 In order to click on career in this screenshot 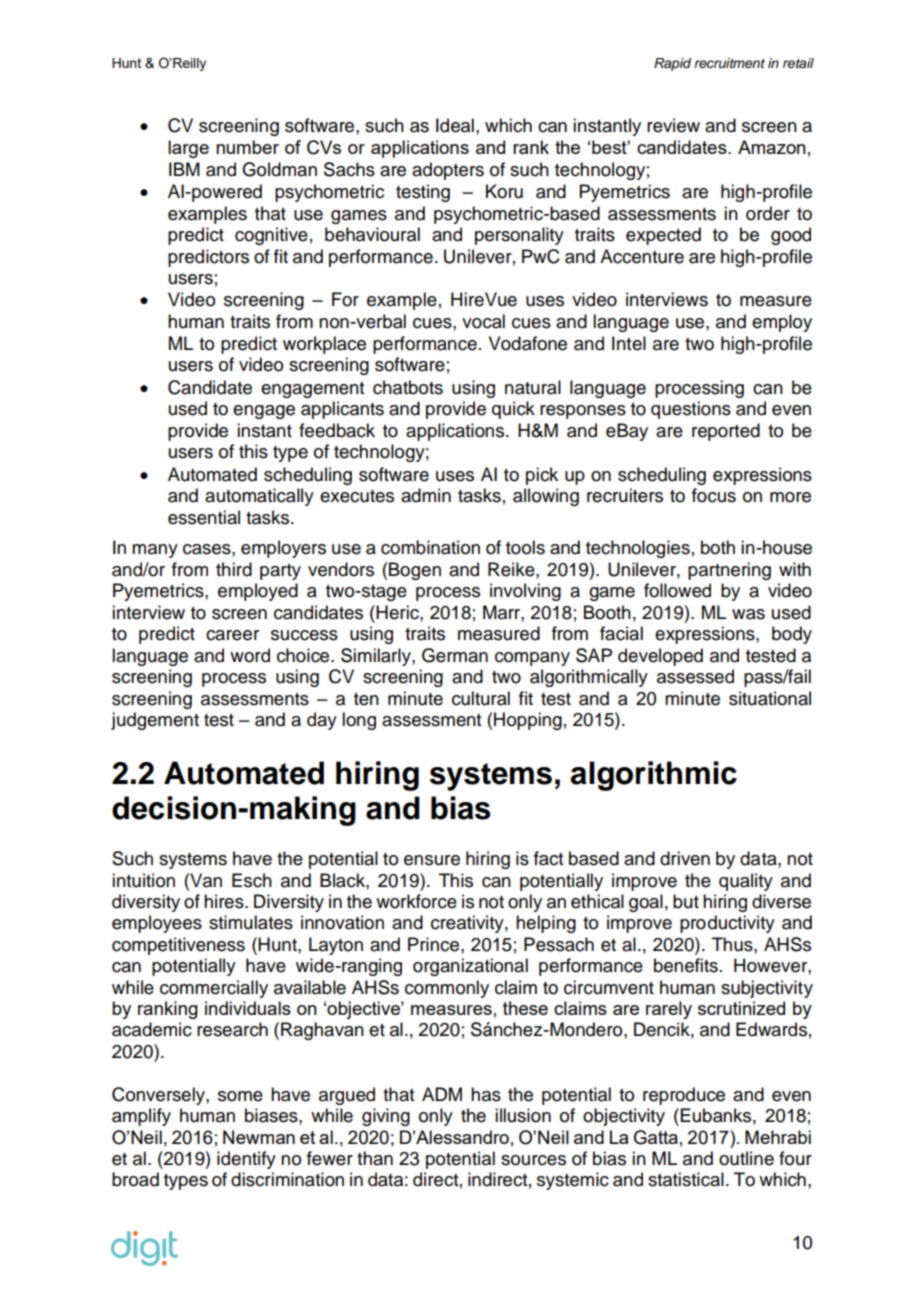, I will do `click(232, 635)`.
